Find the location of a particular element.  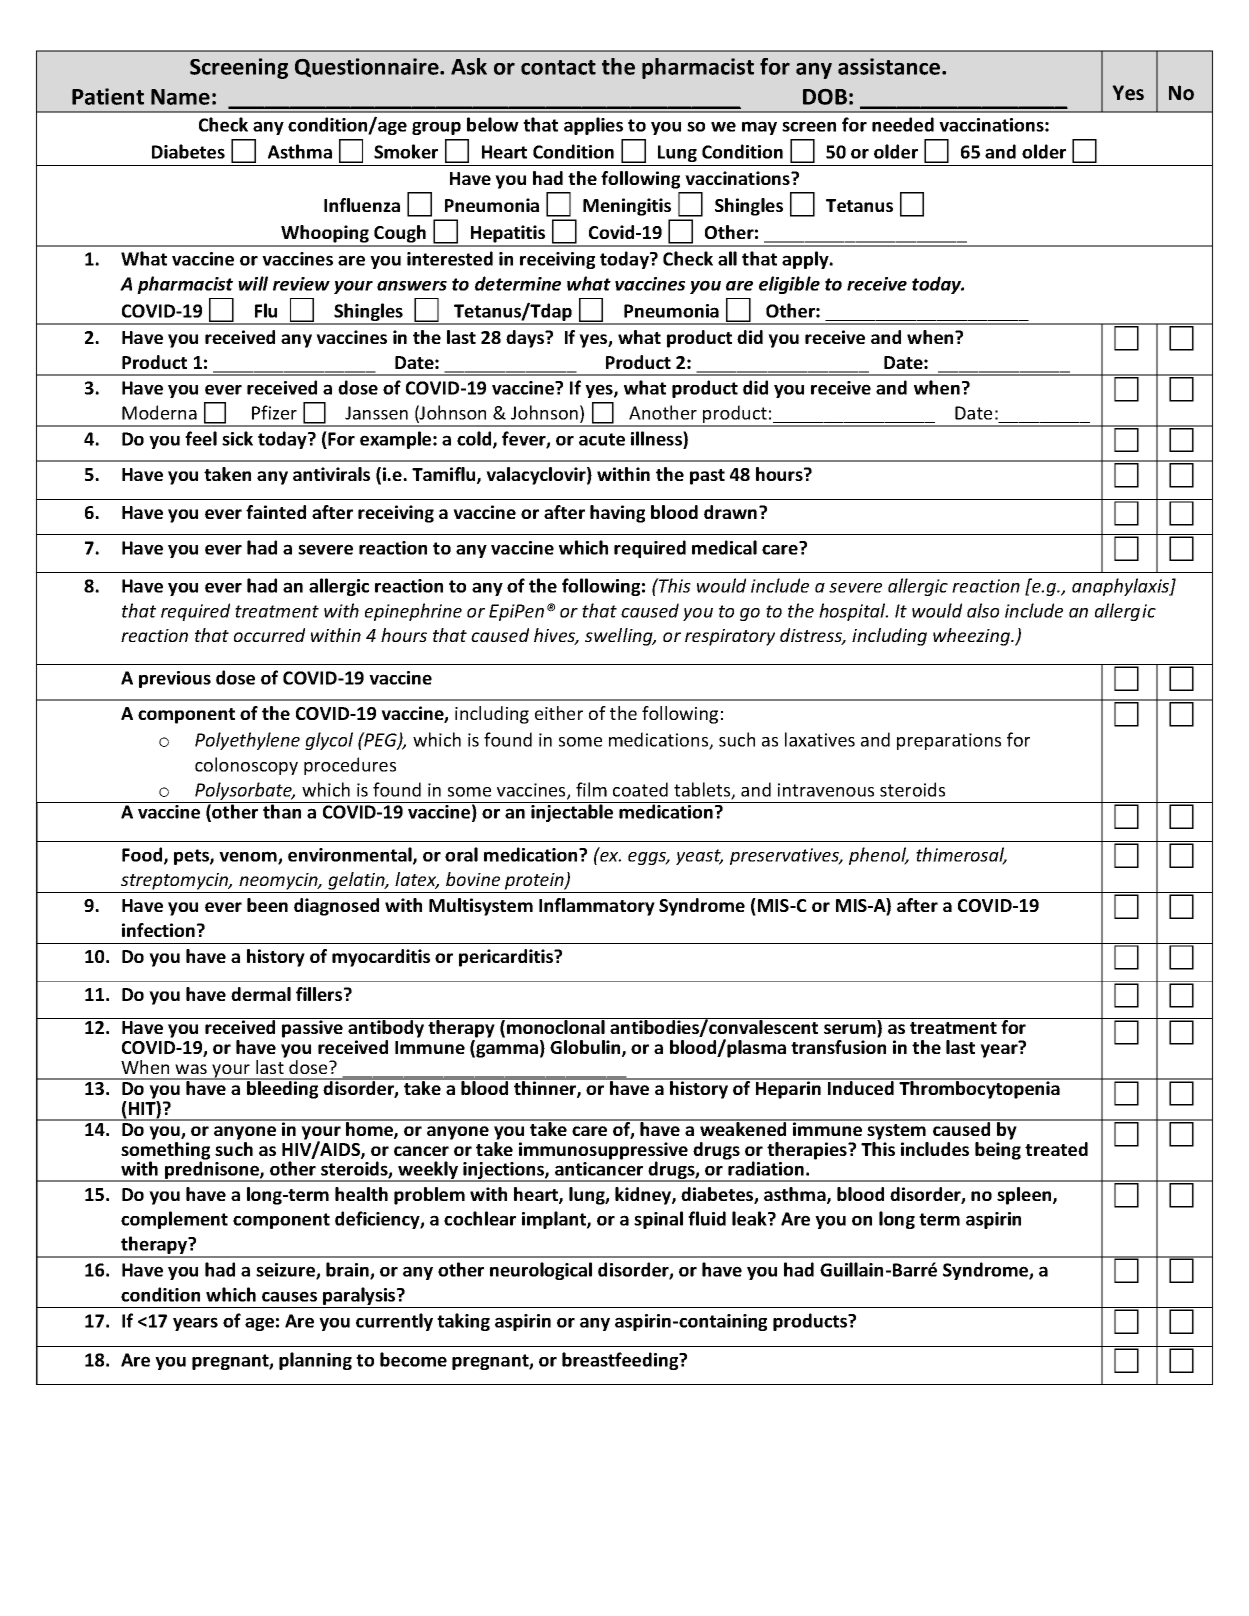

thimerosal is located at coordinates (961, 855).
